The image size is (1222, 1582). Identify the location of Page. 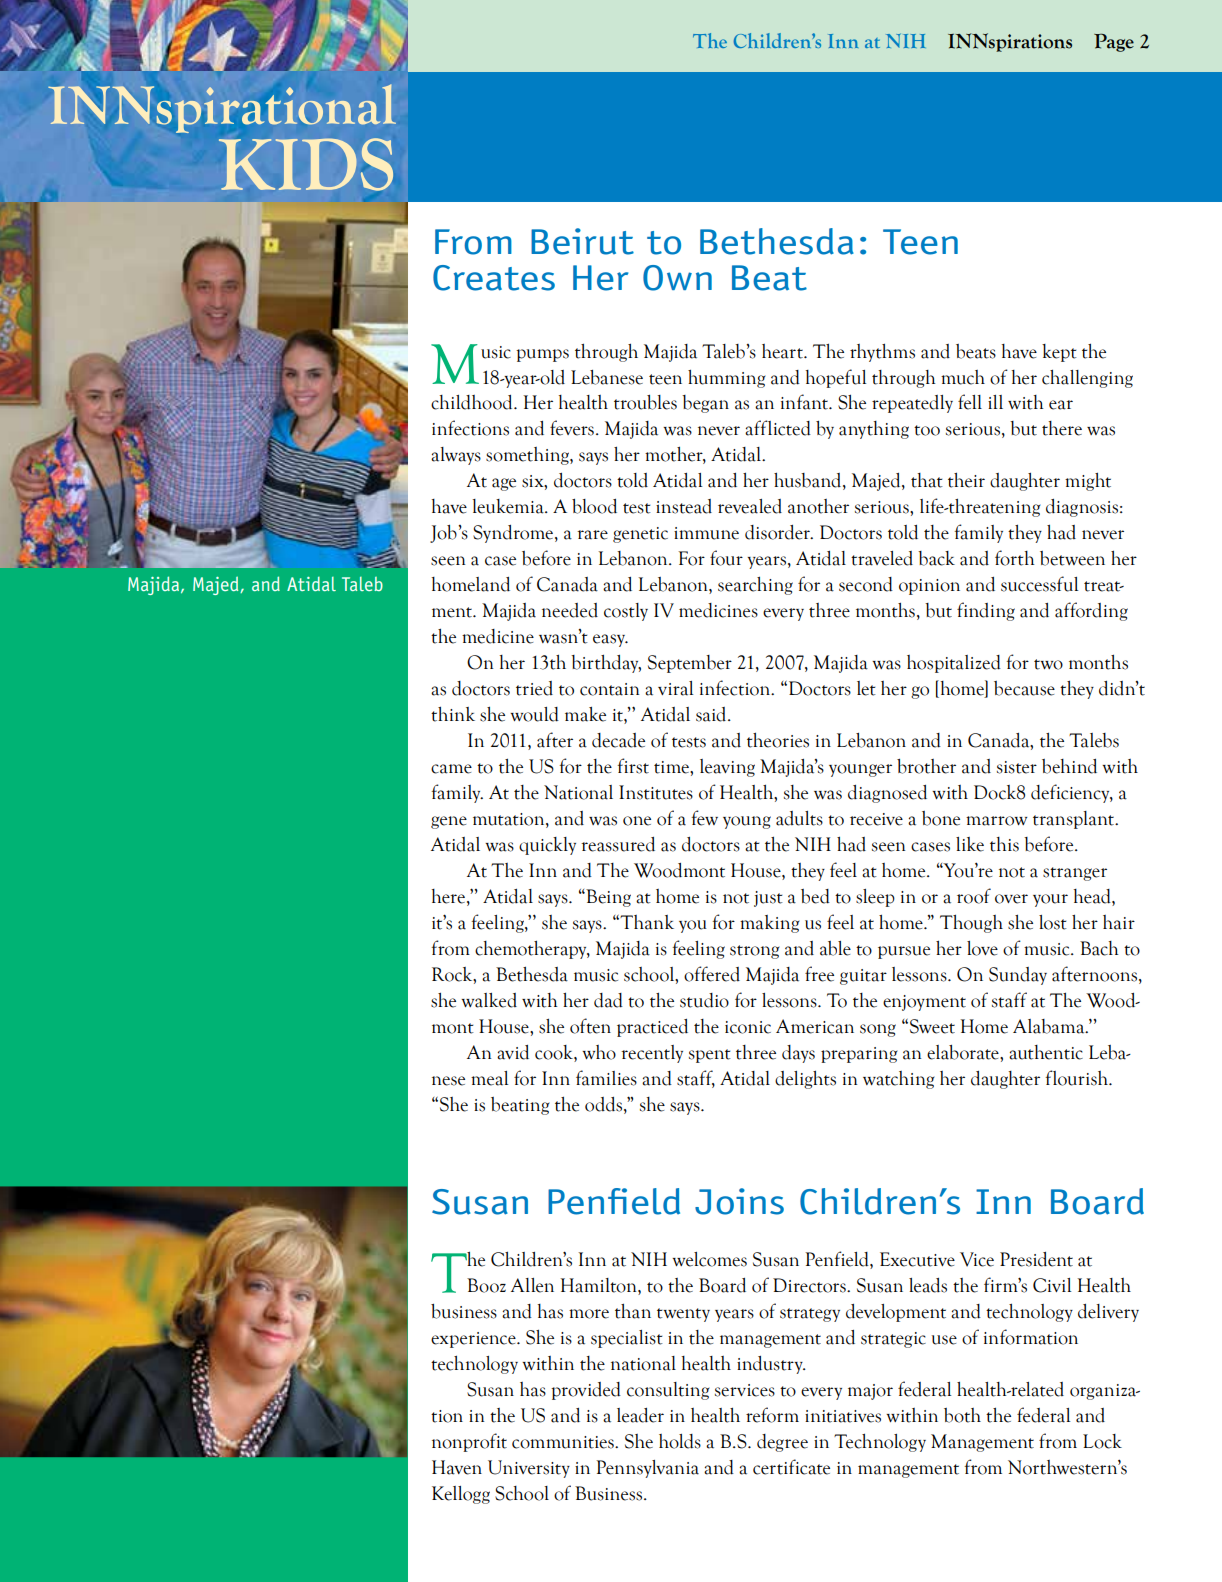
(1114, 42).
